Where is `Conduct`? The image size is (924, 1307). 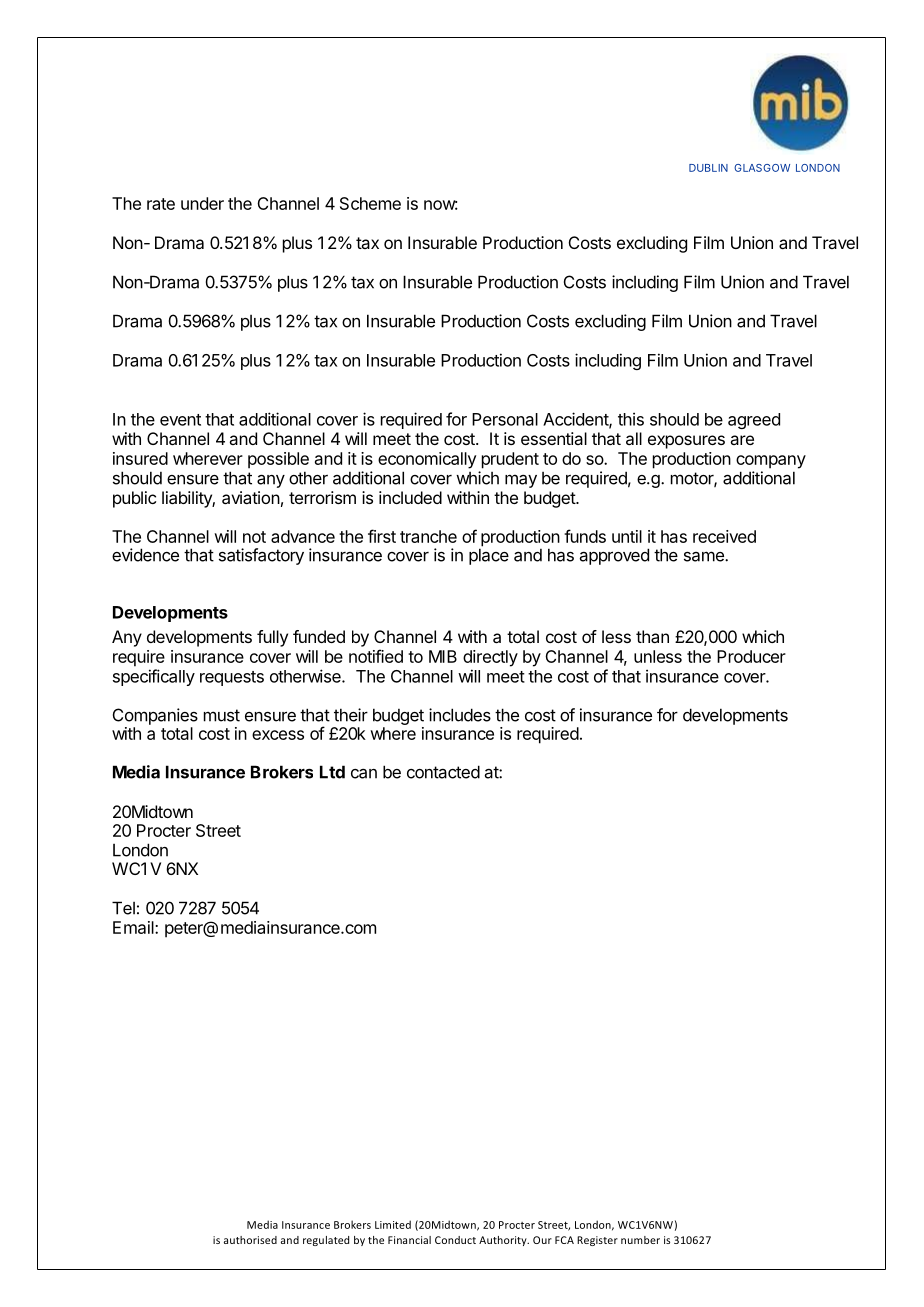 Conduct is located at coordinates (455, 1240).
